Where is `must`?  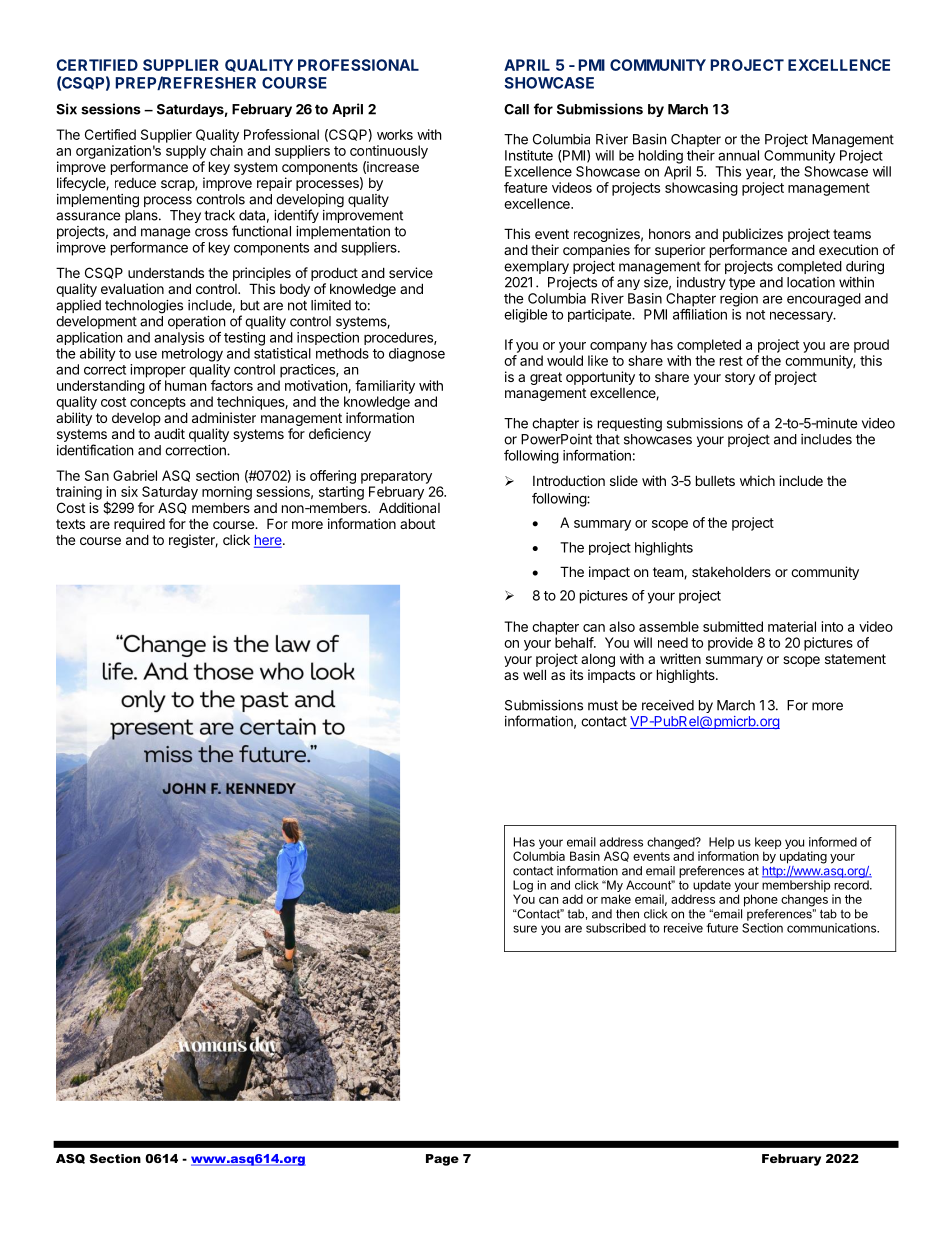
must is located at coordinates (603, 705).
